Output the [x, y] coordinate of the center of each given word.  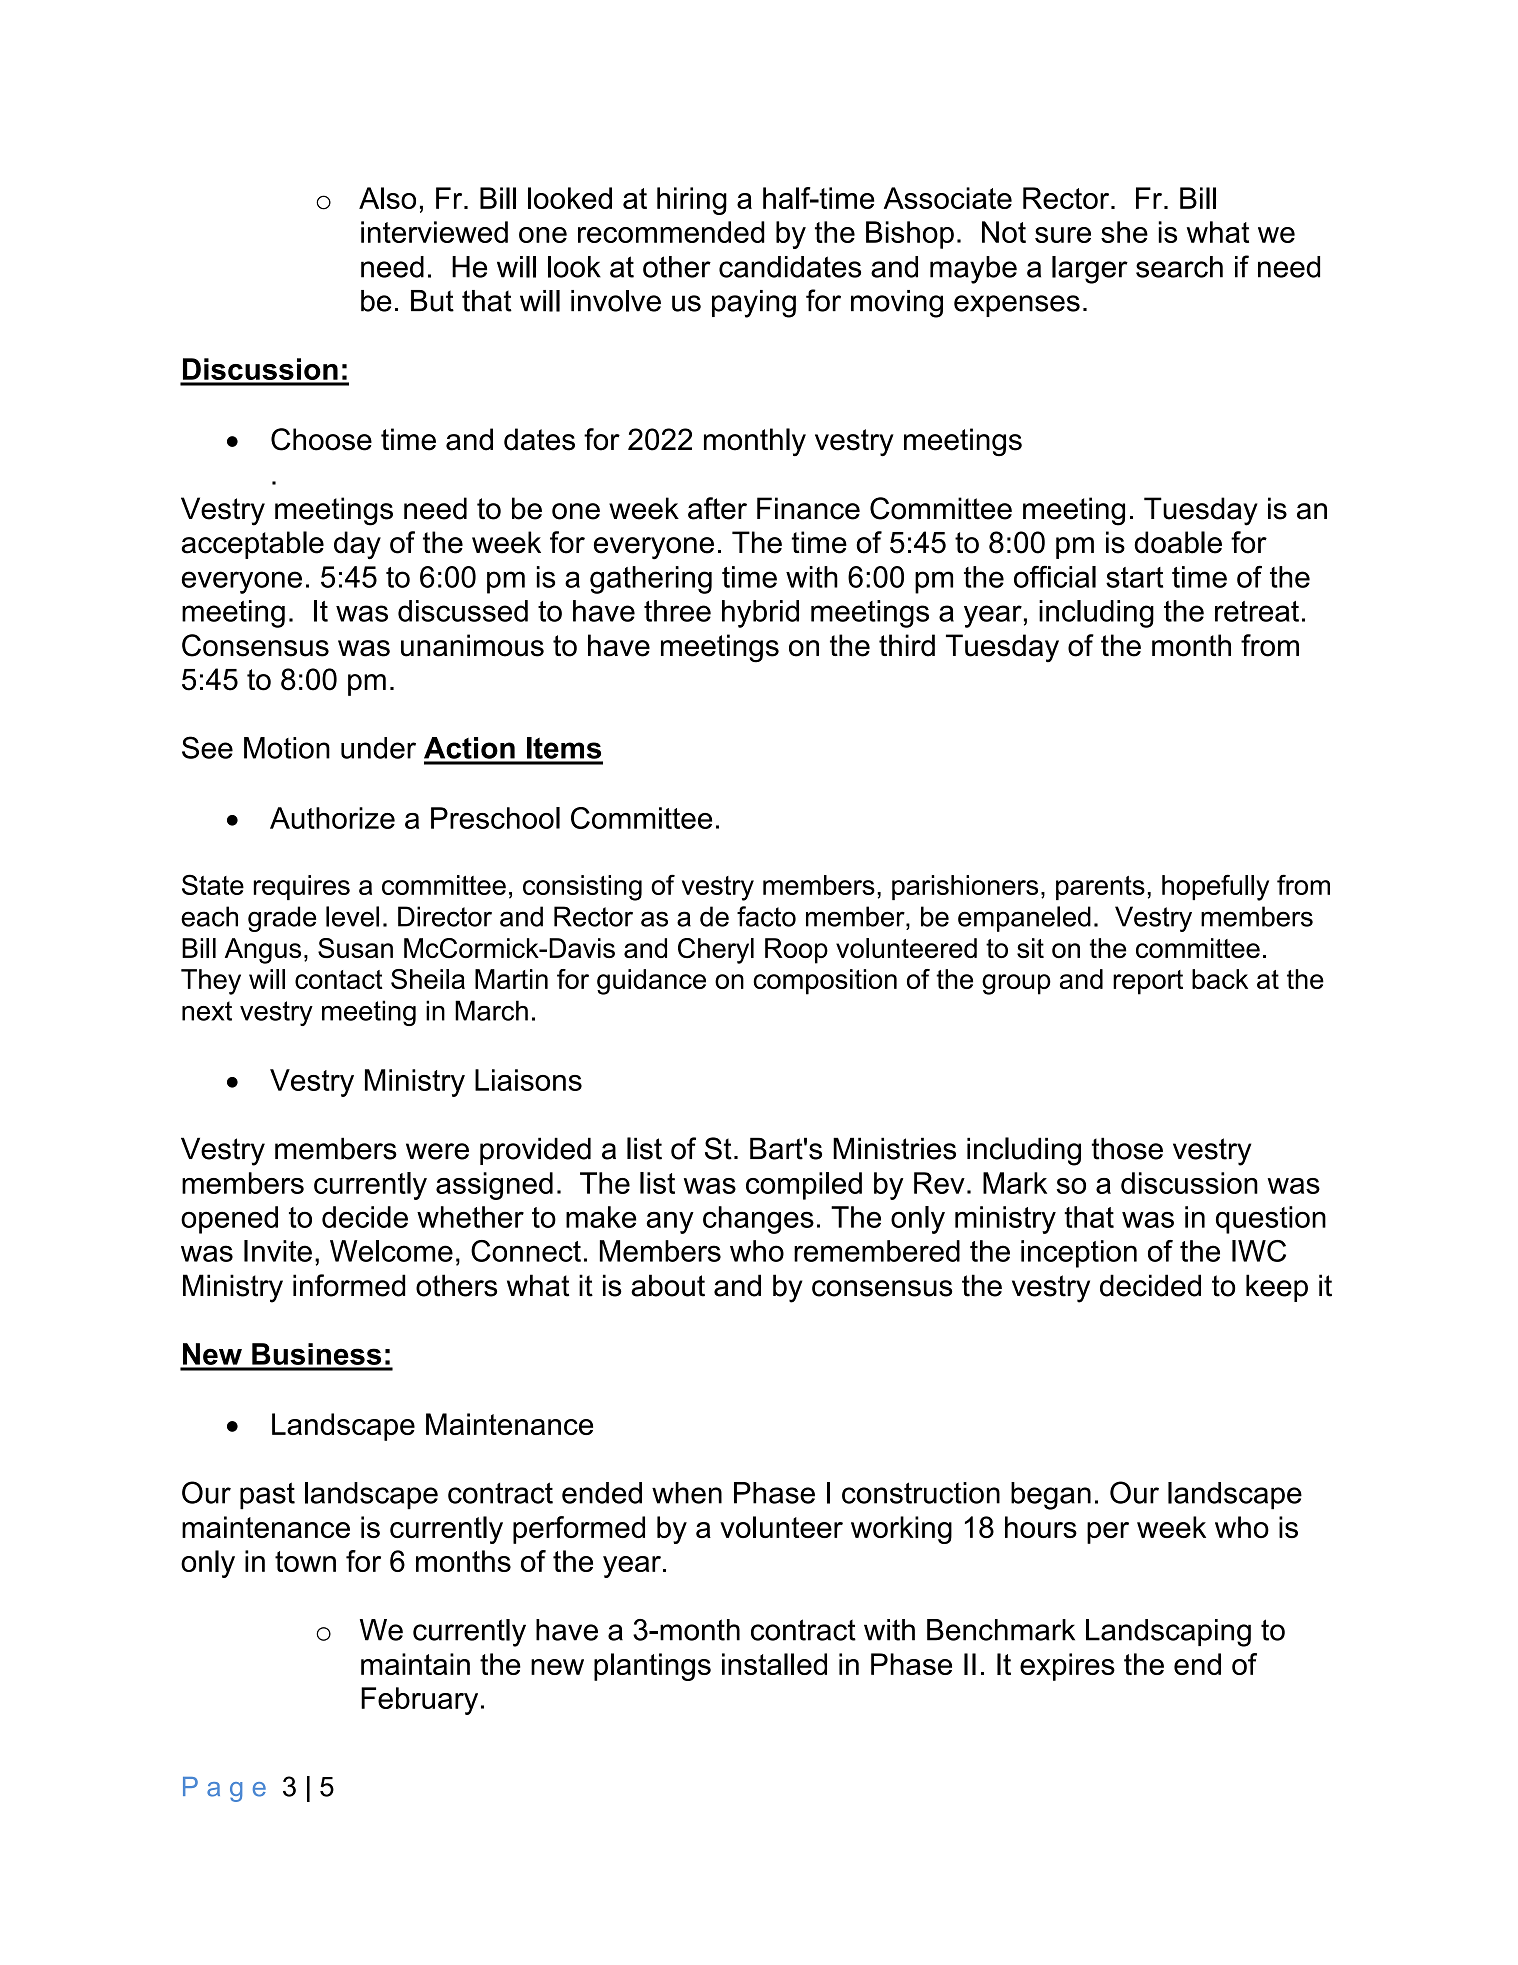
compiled [804, 1186]
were [437, 1151]
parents [1100, 888]
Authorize [332, 818]
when [687, 1493]
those [1127, 1148]
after [717, 508]
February [419, 1701]
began [1051, 1496]
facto [766, 916]
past [267, 1496]
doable [1178, 542]
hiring [692, 201]
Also [387, 198]
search [1179, 267]
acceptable [253, 545]
